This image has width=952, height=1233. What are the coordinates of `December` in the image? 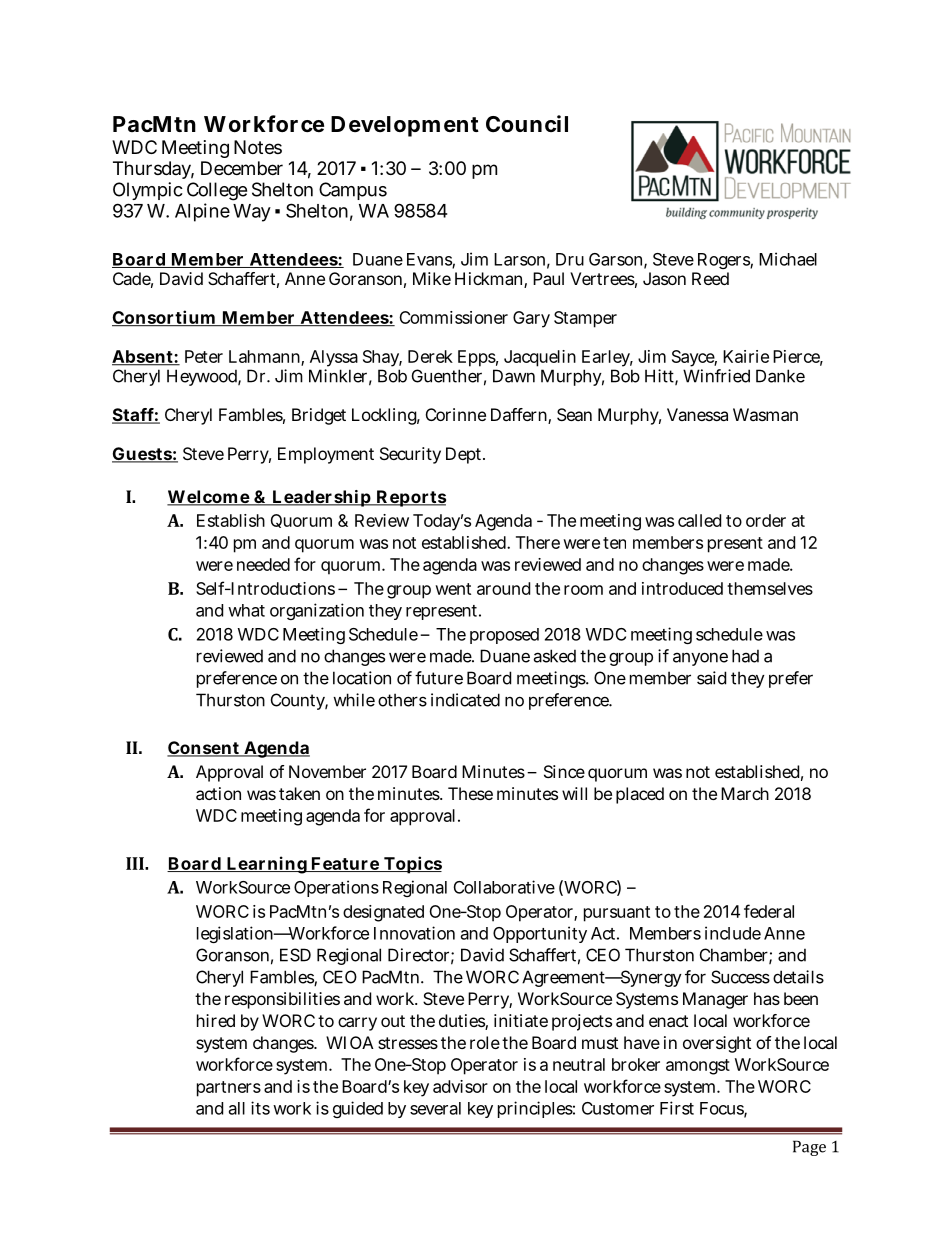 It's located at (242, 168).
